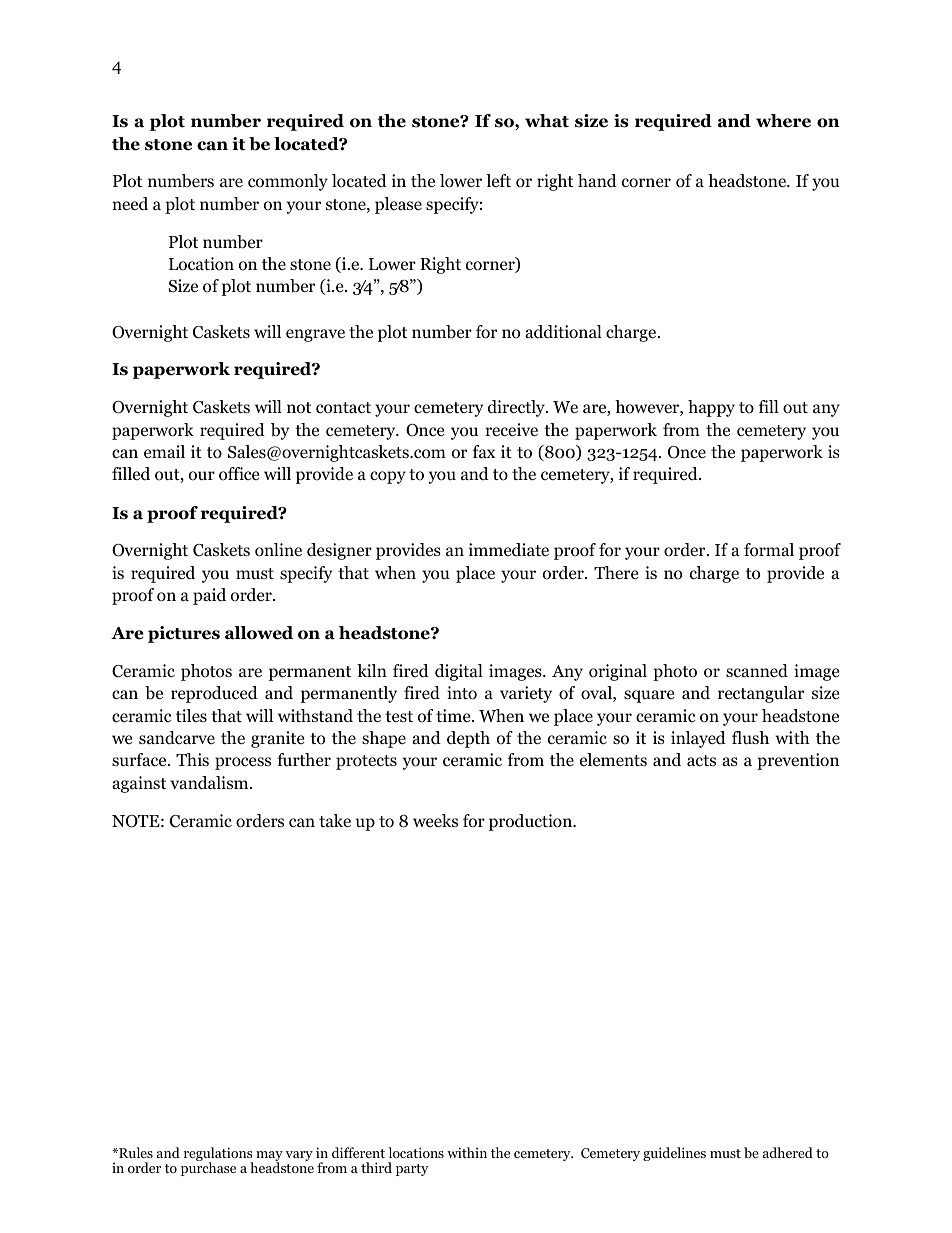 This page has height=1233, width=952. Describe the element at coordinates (498, 180) in the page. I see `left` at that location.
